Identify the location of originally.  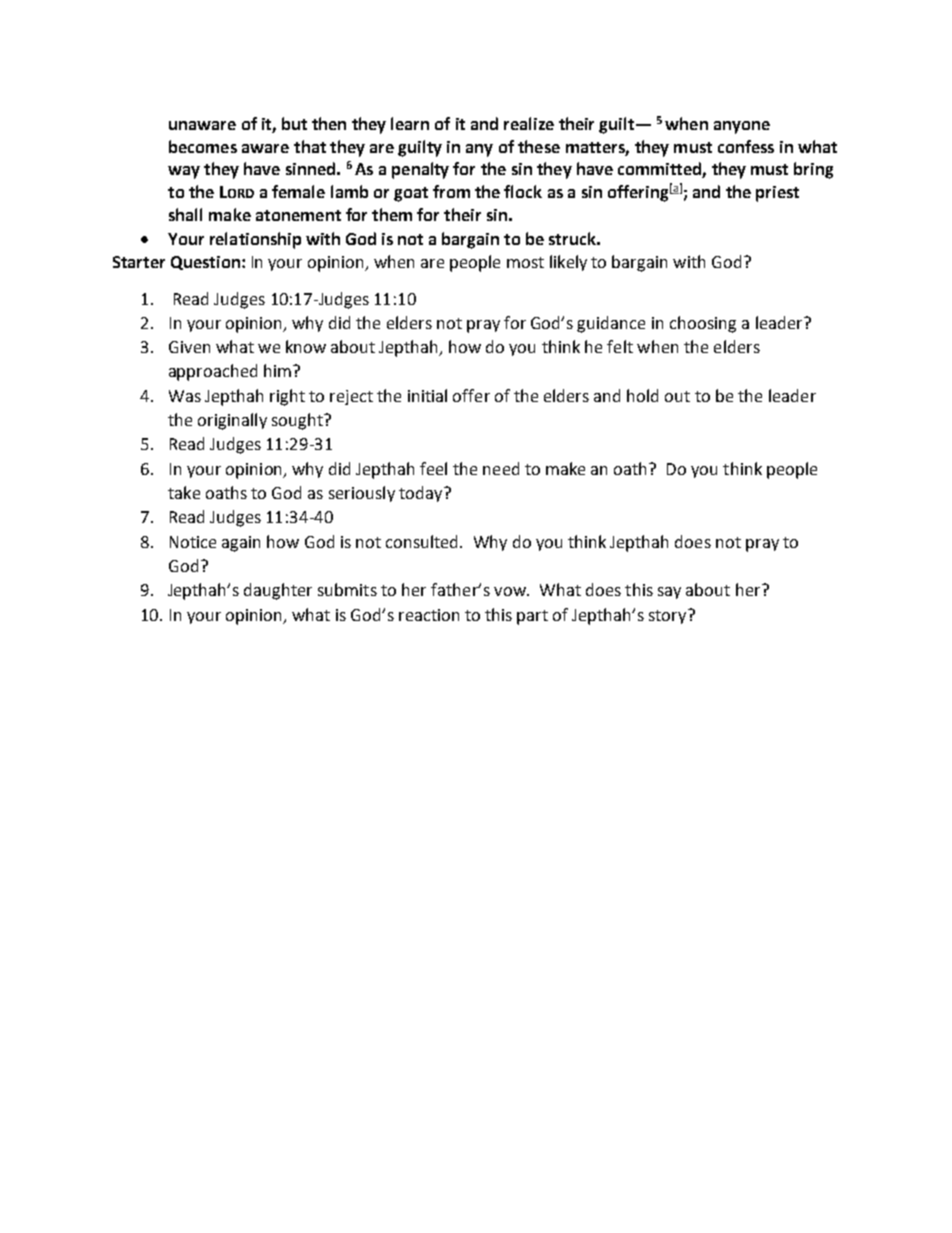
(232, 421).
